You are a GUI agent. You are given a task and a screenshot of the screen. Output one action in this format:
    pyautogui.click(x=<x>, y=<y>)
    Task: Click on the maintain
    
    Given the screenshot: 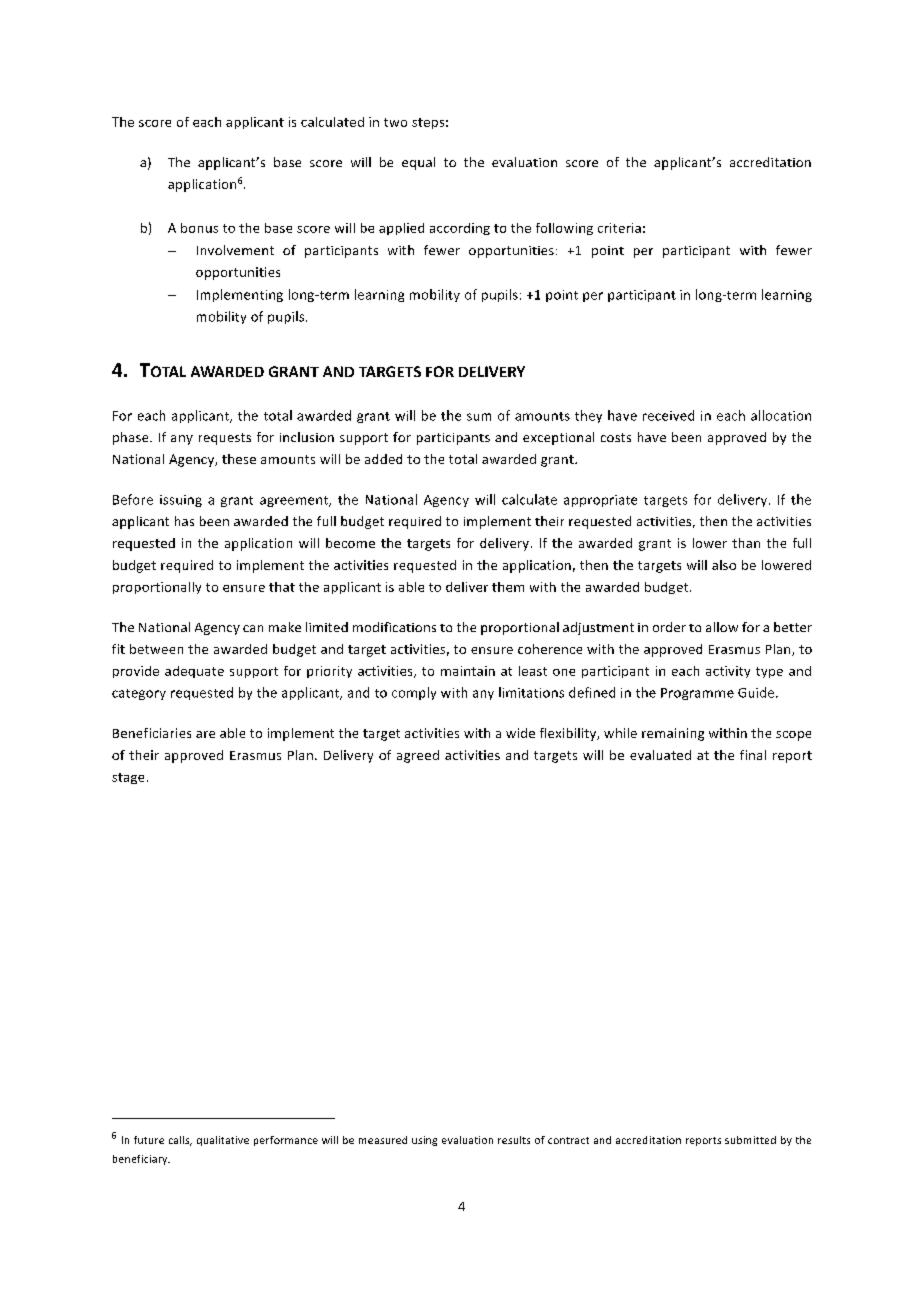 What is the action you would take?
    pyautogui.click(x=468, y=671)
